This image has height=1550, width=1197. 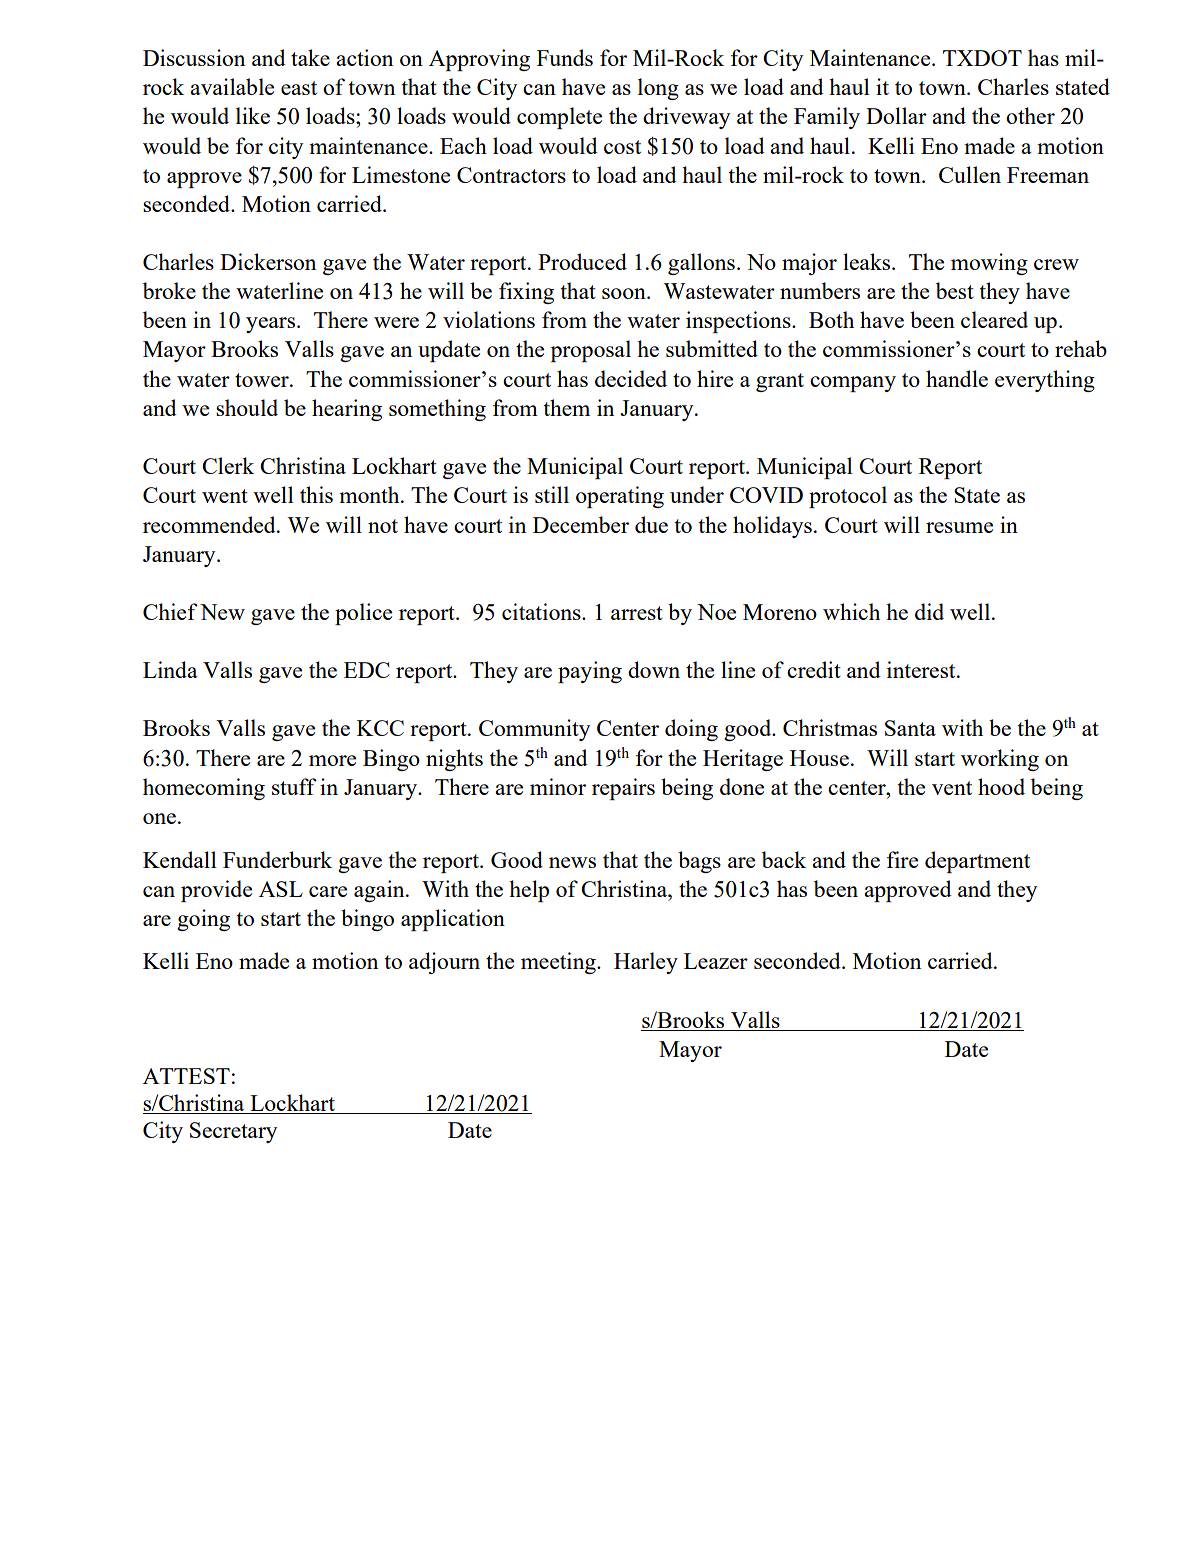 What do you see at coordinates (658, 89) in the image?
I see `long` at bounding box center [658, 89].
